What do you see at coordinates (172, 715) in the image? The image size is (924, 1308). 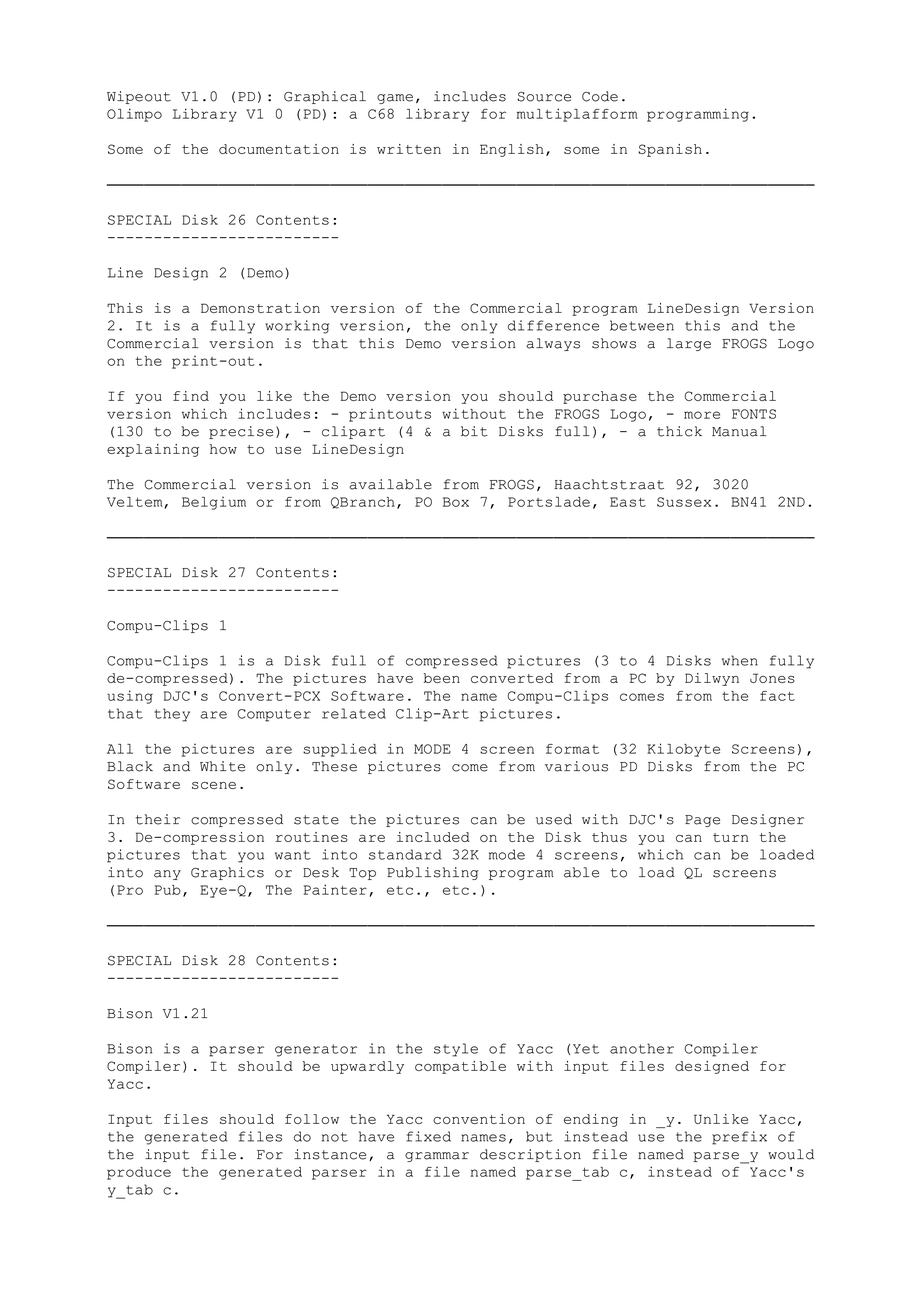 I see `they` at bounding box center [172, 715].
